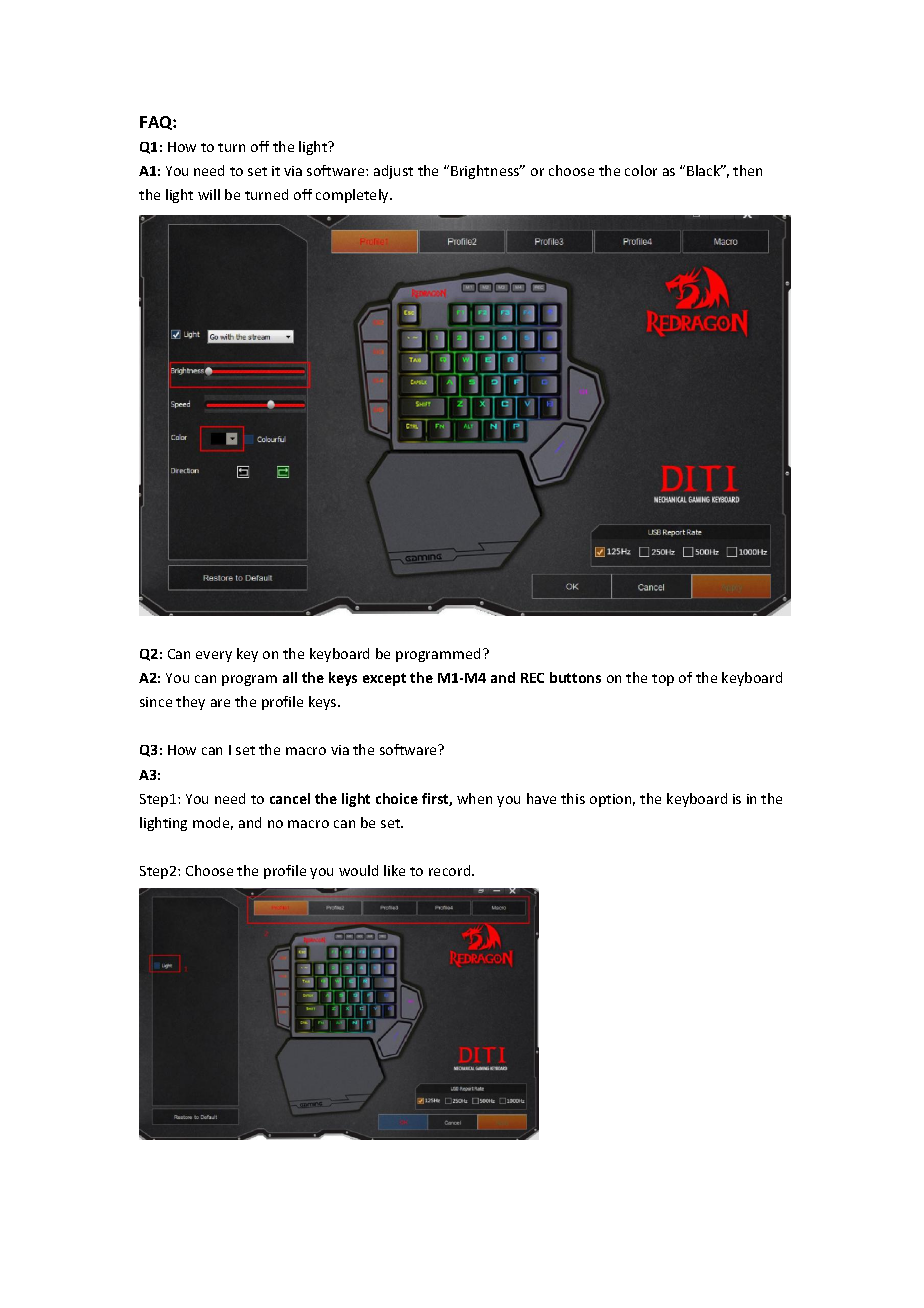 The height and width of the screenshot is (1308, 924). What do you see at coordinates (641, 170) in the screenshot?
I see `color` at bounding box center [641, 170].
